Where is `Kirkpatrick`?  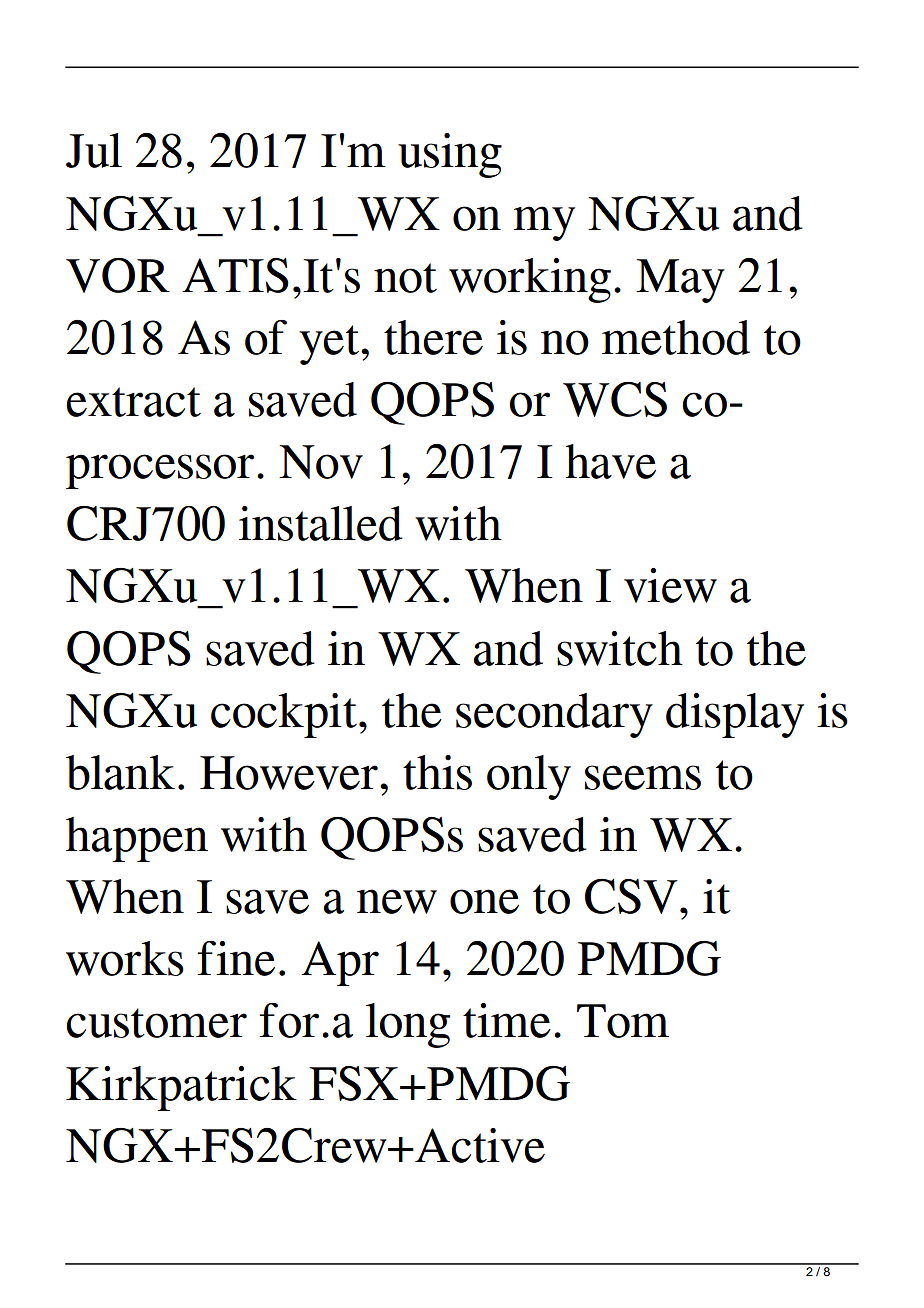
Kirkpatrick is located at coordinates (181, 1088).
